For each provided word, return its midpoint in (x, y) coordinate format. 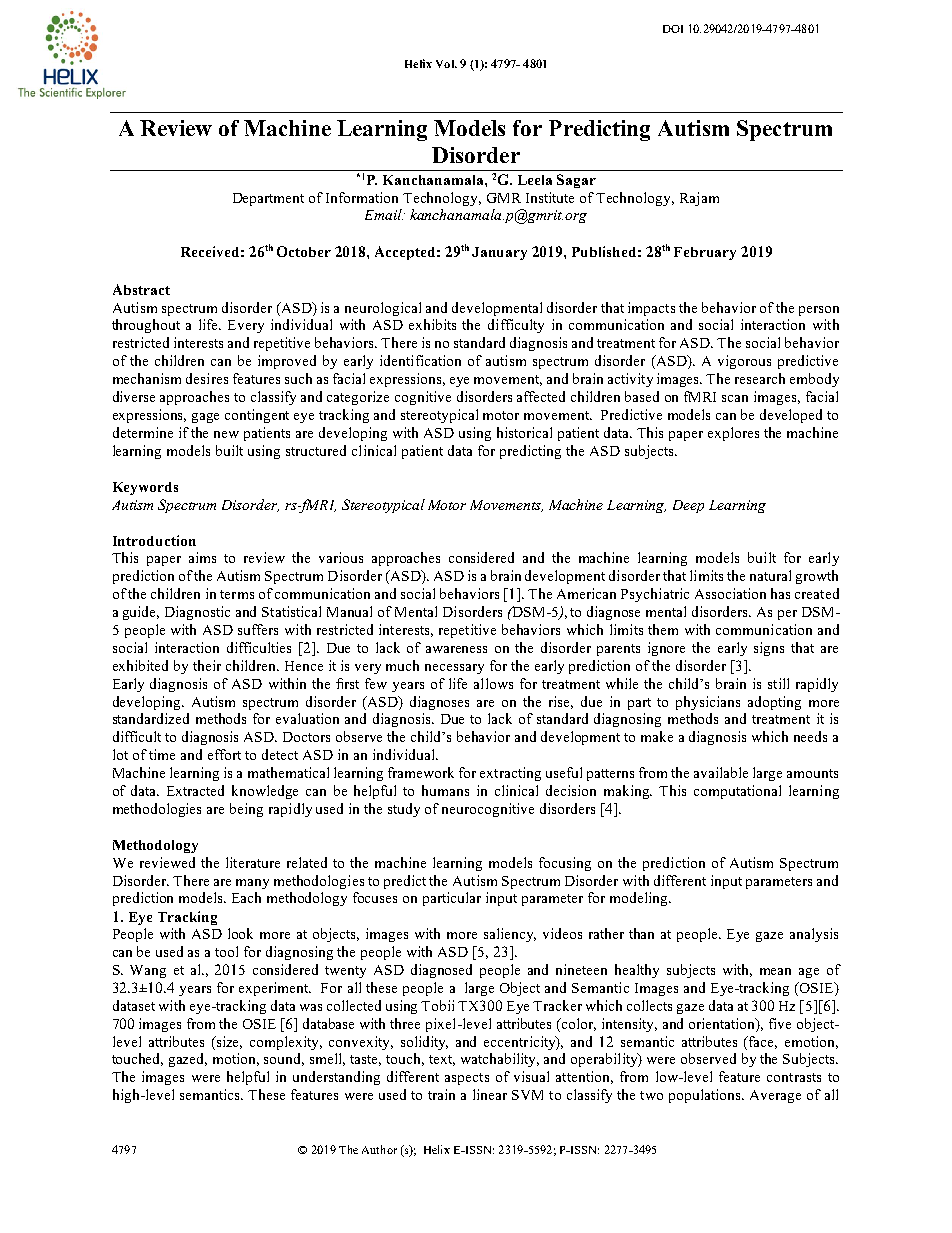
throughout (146, 326)
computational (737, 792)
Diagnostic (197, 613)
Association (730, 593)
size (228, 1042)
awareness (456, 649)
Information (362, 197)
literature (253, 862)
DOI (673, 29)
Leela (535, 180)
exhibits (432, 324)
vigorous (744, 362)
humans (445, 790)
